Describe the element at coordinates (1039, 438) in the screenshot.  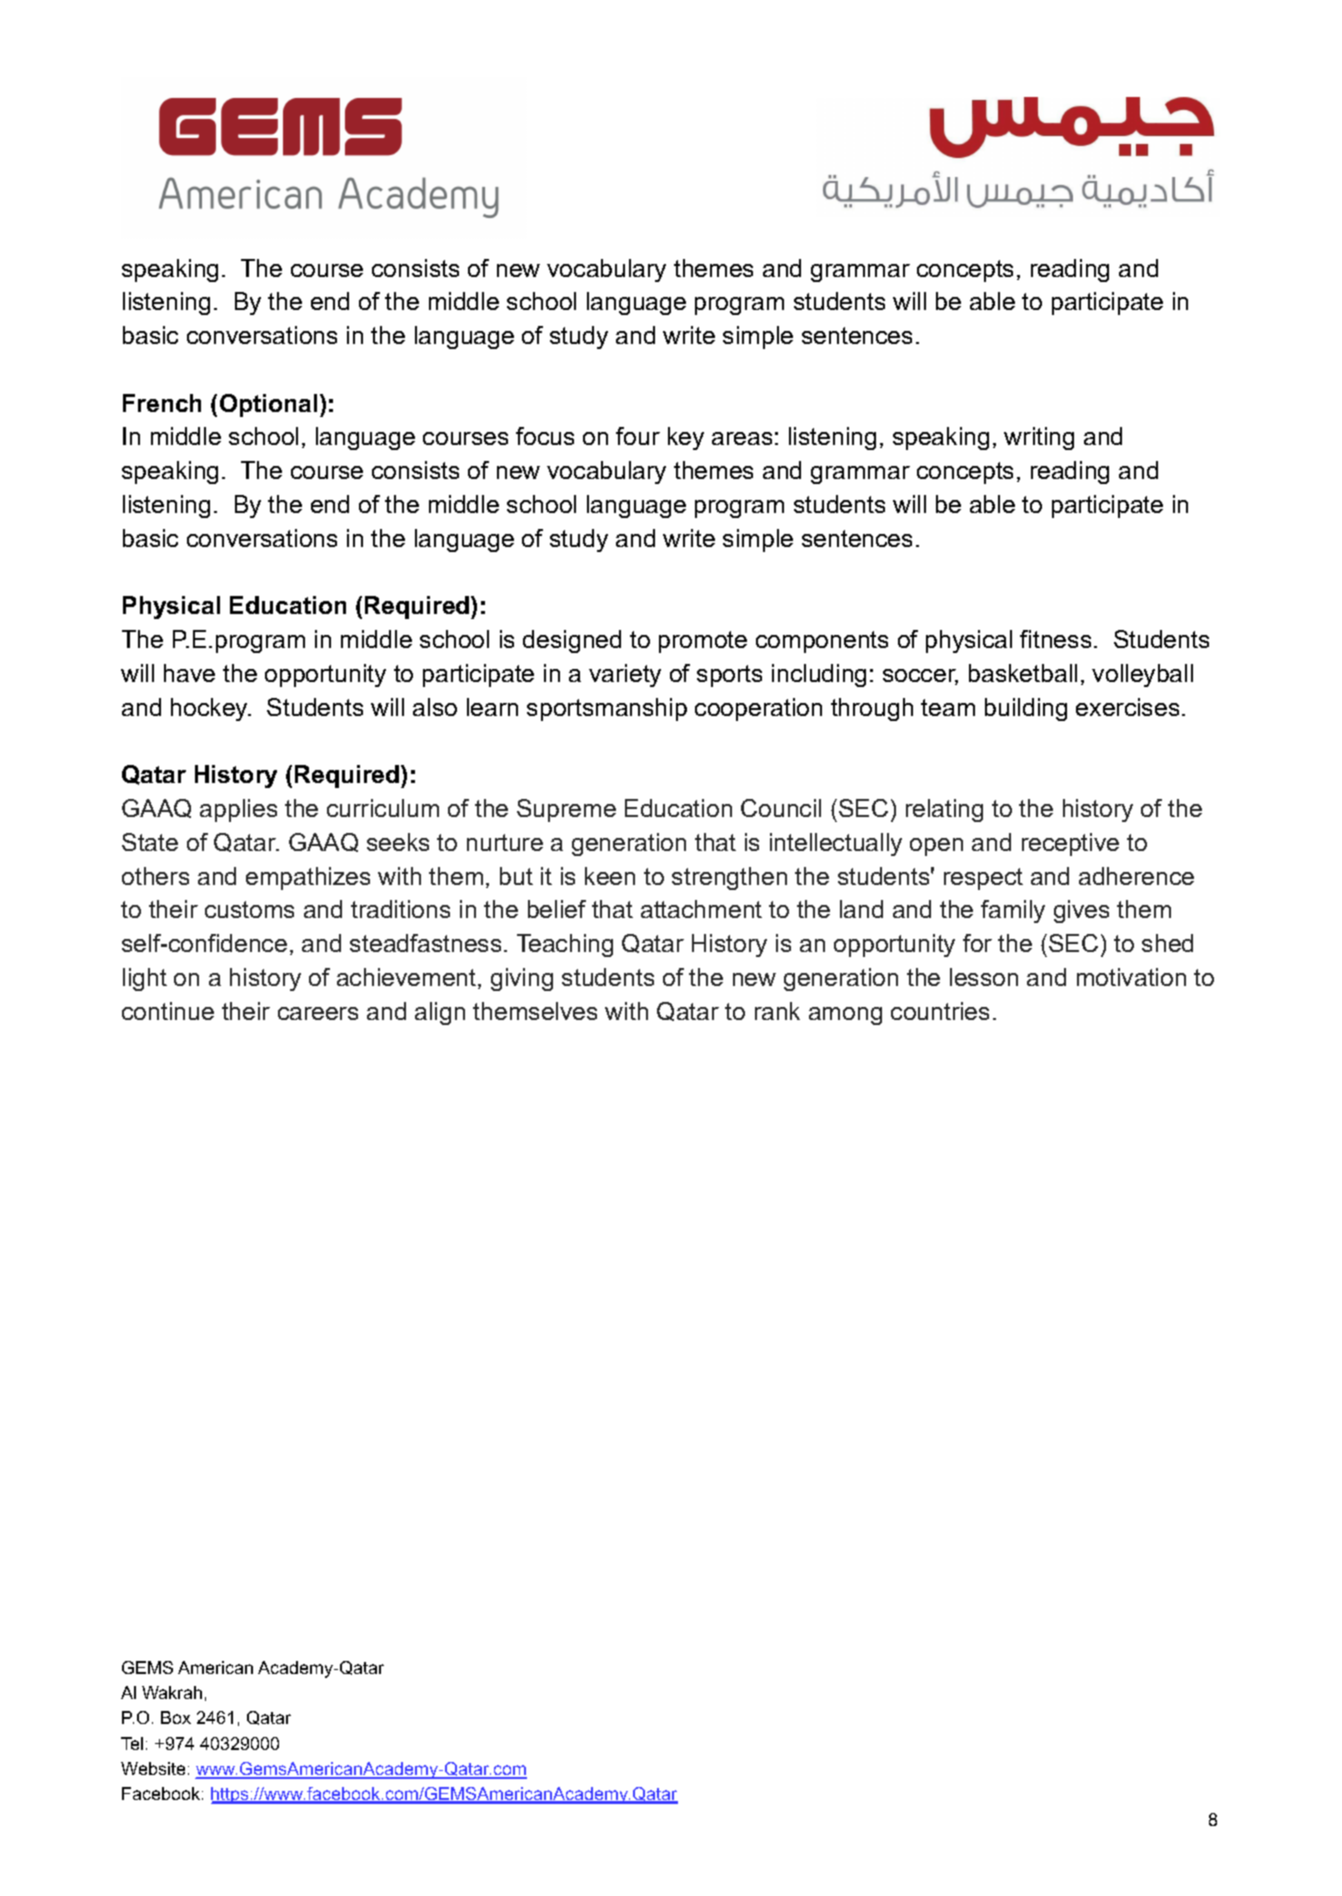
I see `writing` at that location.
